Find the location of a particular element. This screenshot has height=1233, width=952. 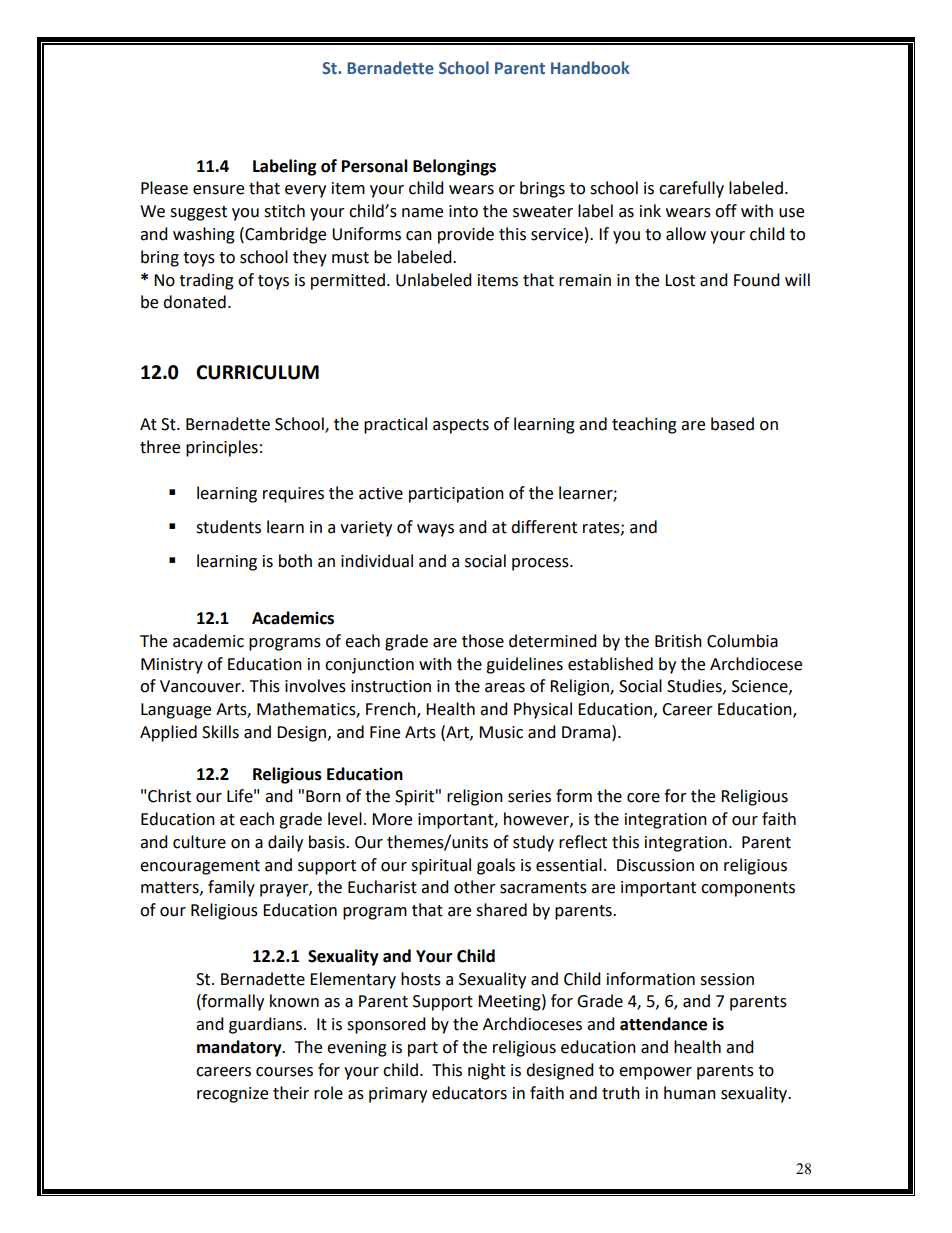

mandatory is located at coordinates (240, 1048).
